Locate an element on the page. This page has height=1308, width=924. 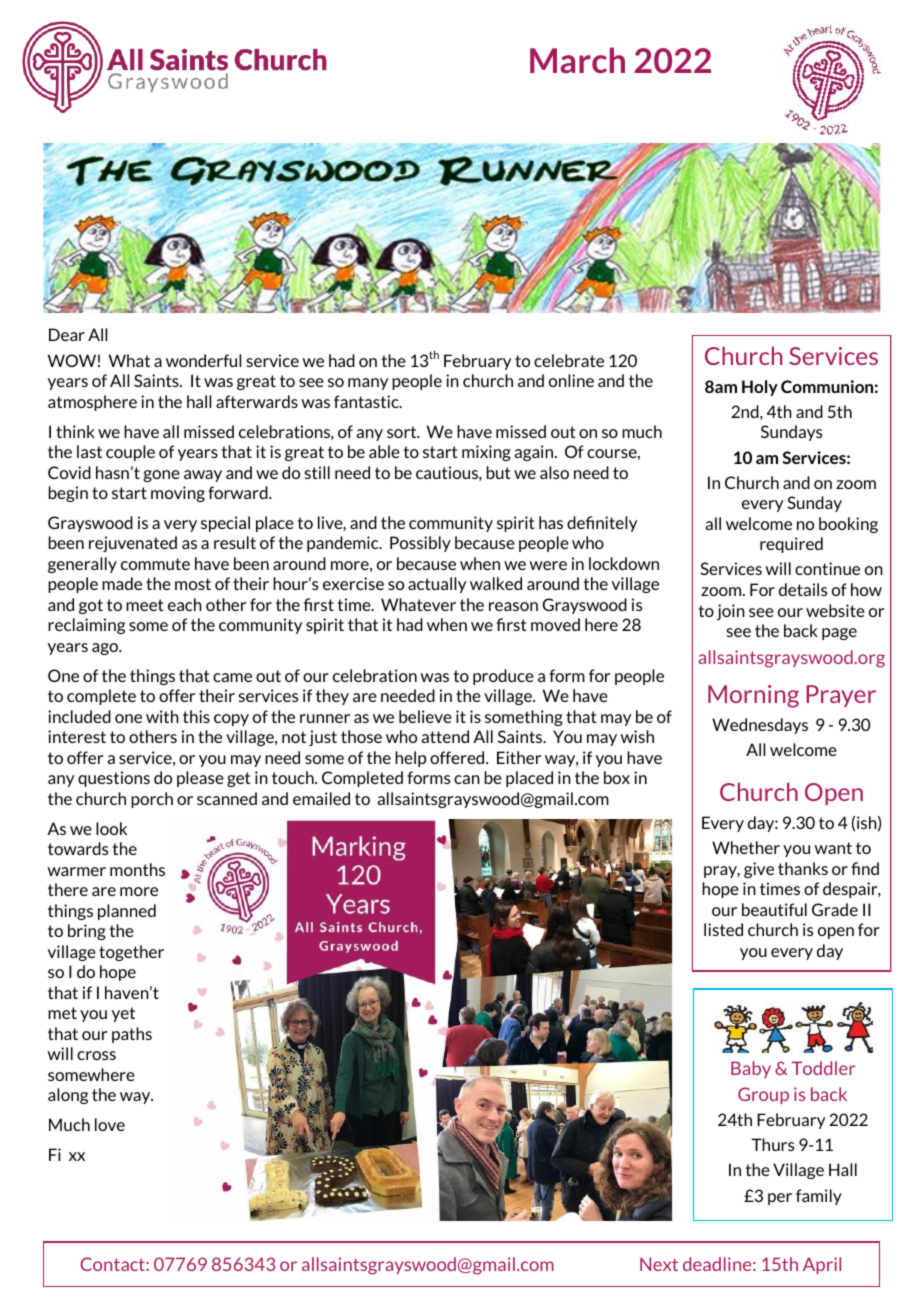
months is located at coordinates (137, 869).
